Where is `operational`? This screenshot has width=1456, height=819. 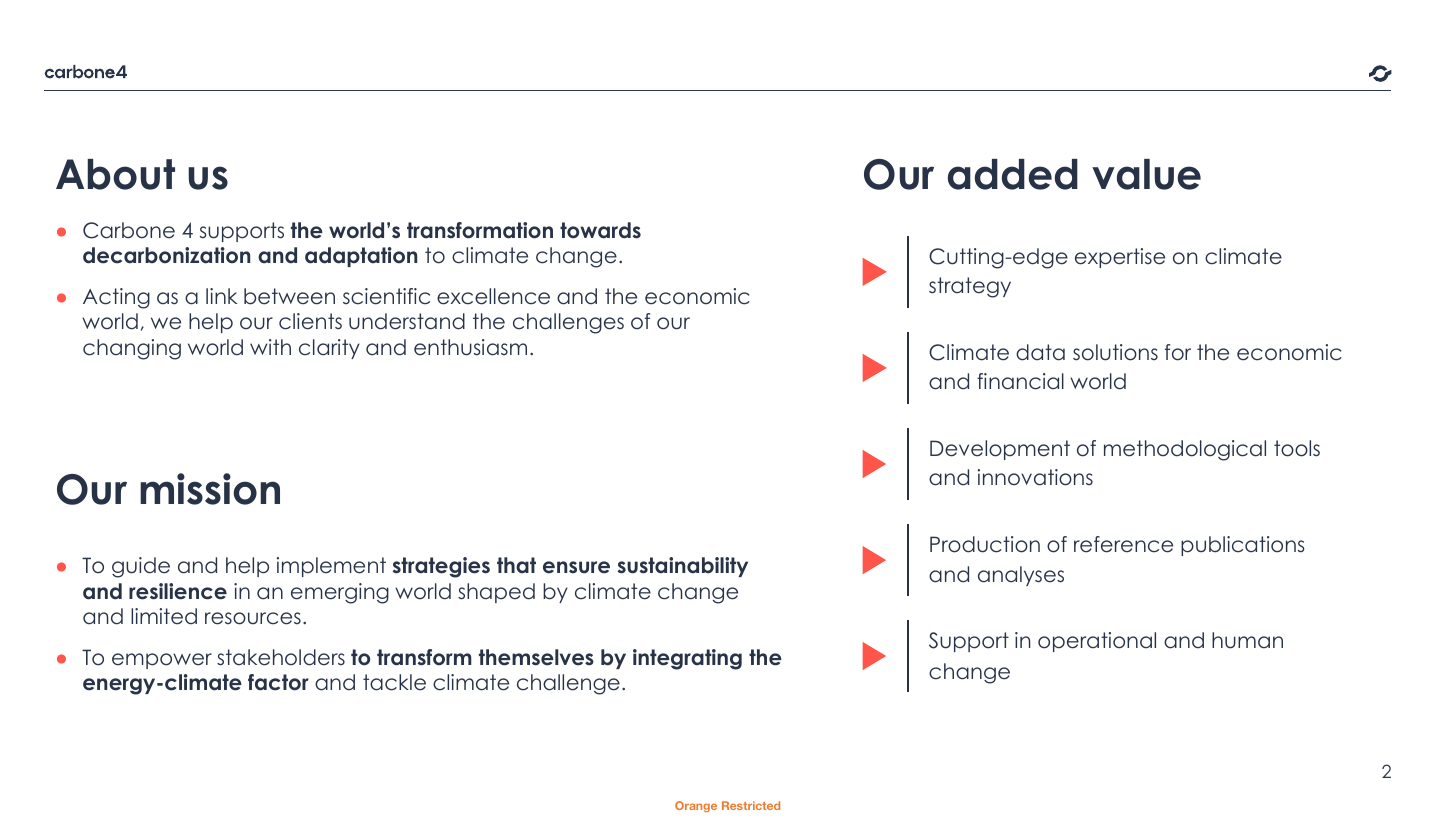 operational is located at coordinates (1097, 642).
